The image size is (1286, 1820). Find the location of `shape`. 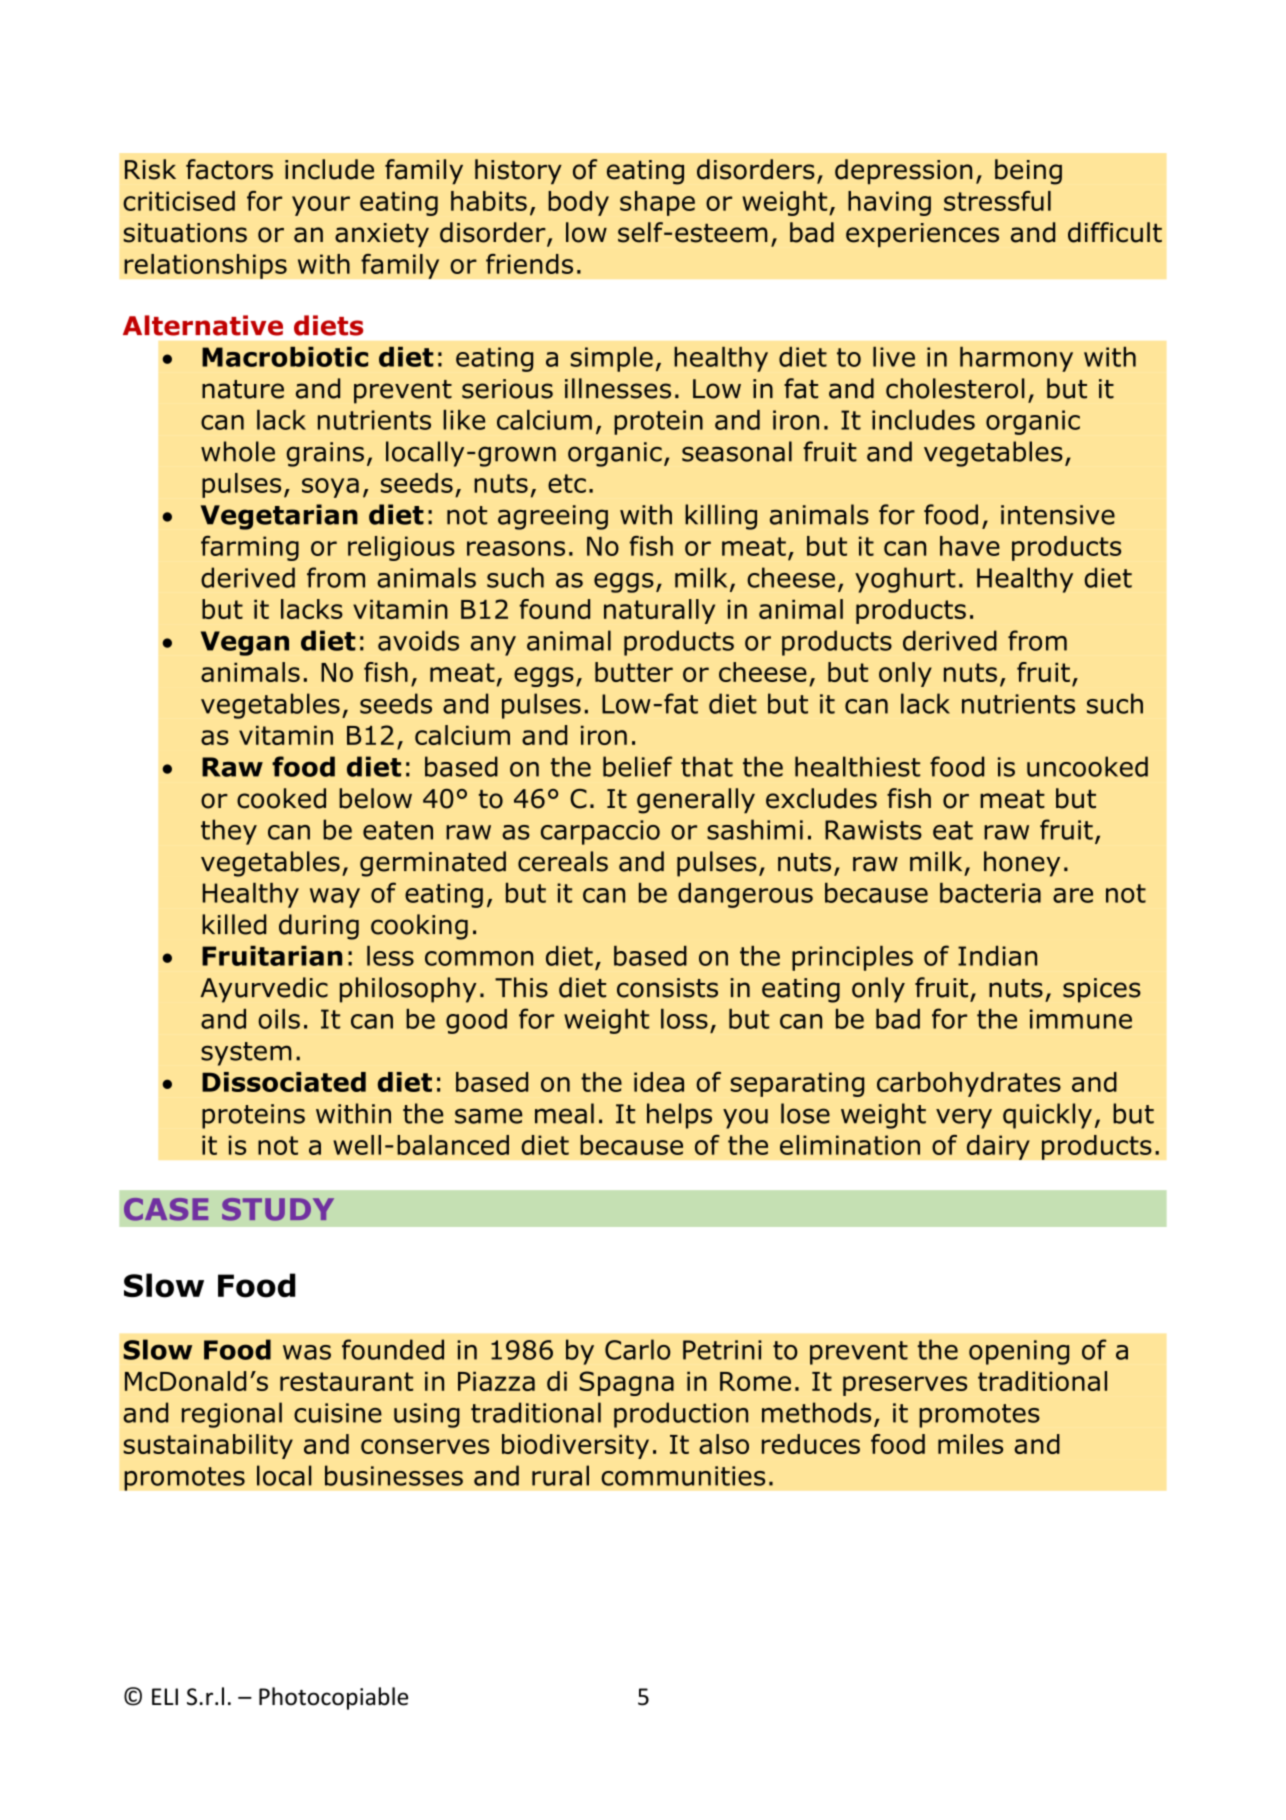

shape is located at coordinates (657, 203).
